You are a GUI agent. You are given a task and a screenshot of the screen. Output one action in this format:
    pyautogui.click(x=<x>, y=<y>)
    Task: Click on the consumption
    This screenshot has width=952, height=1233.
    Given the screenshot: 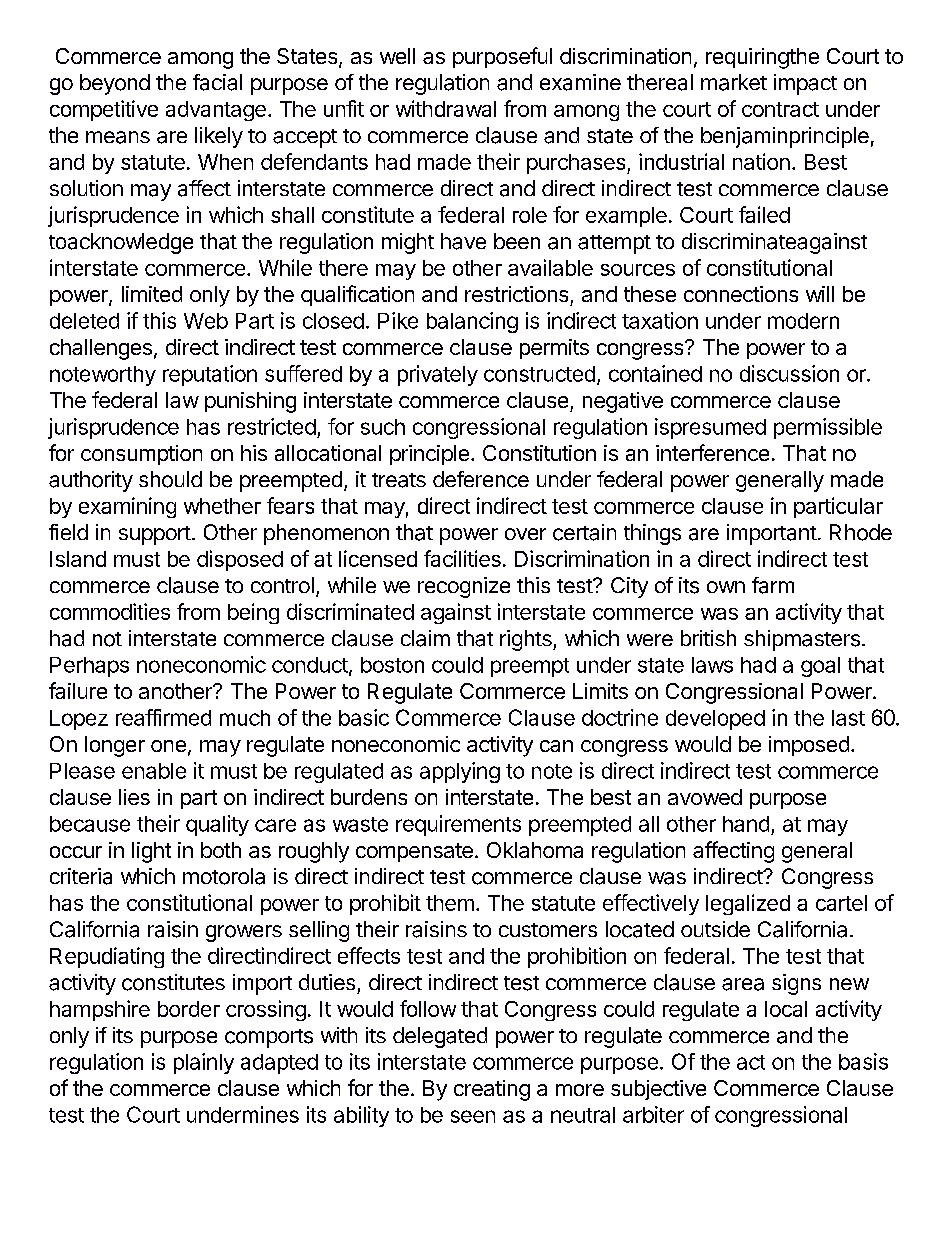 What is the action you would take?
    pyautogui.click(x=141, y=455)
